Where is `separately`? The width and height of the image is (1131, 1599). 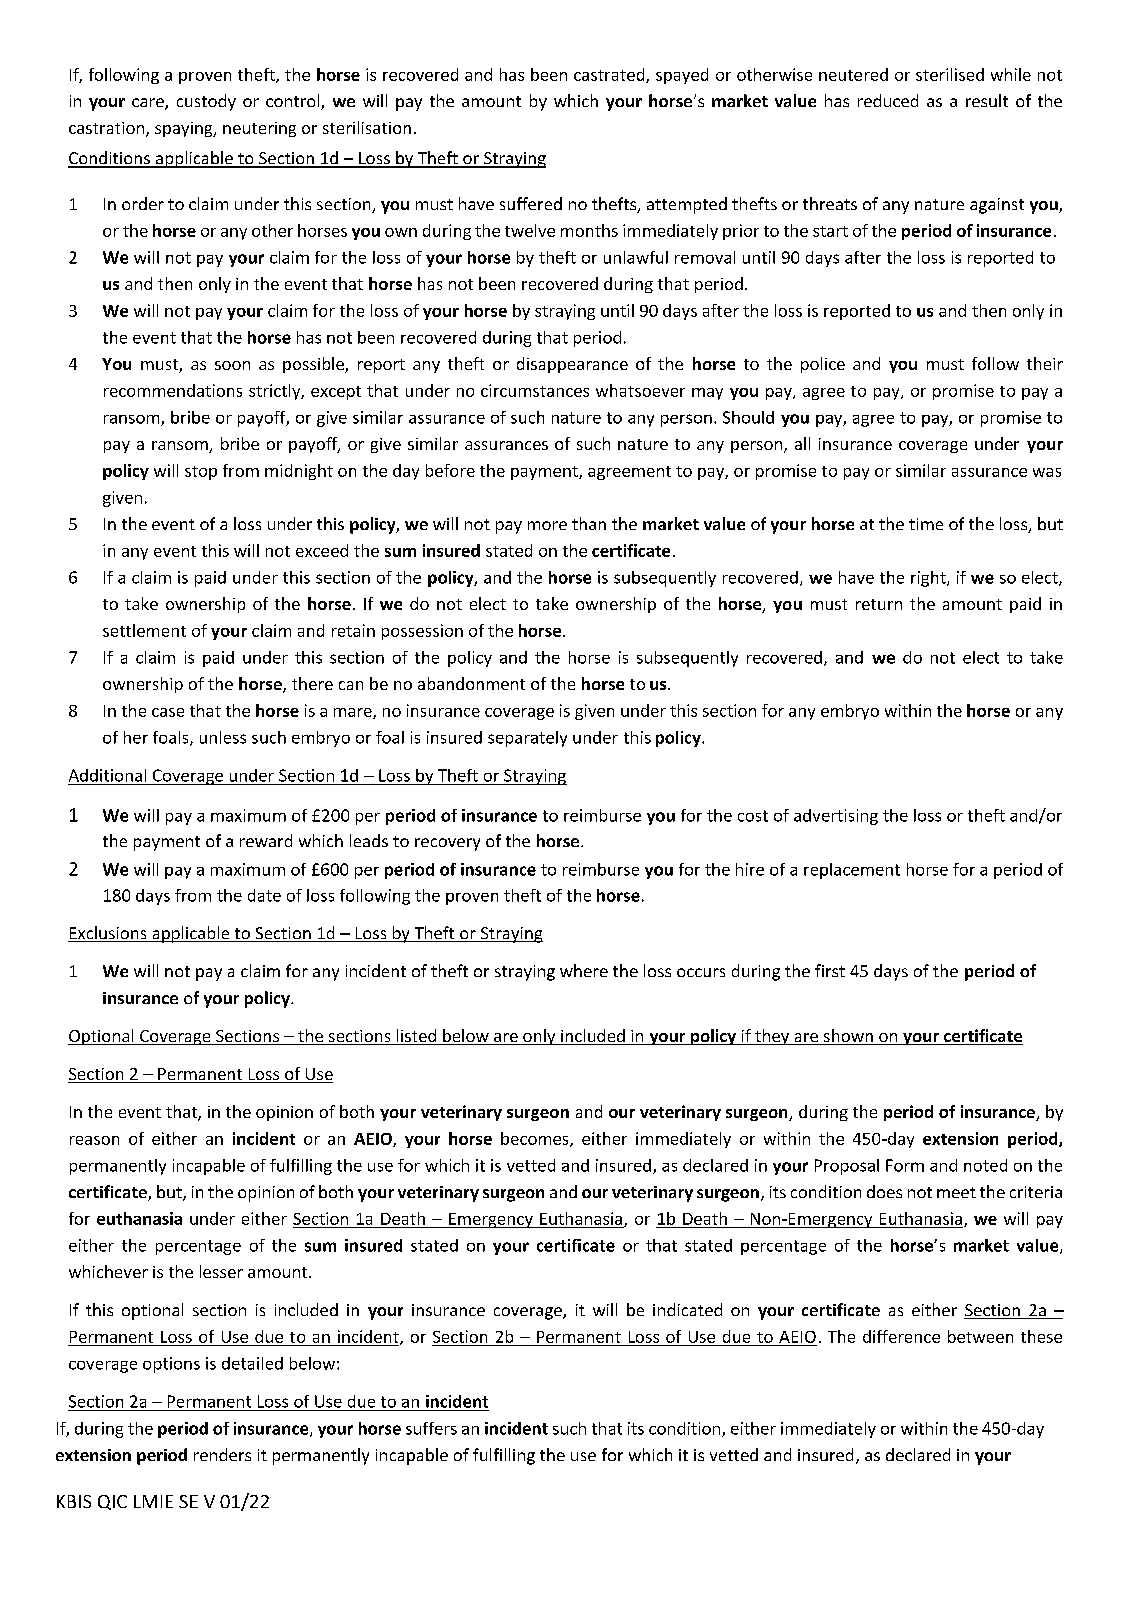 separately is located at coordinates (527, 739).
